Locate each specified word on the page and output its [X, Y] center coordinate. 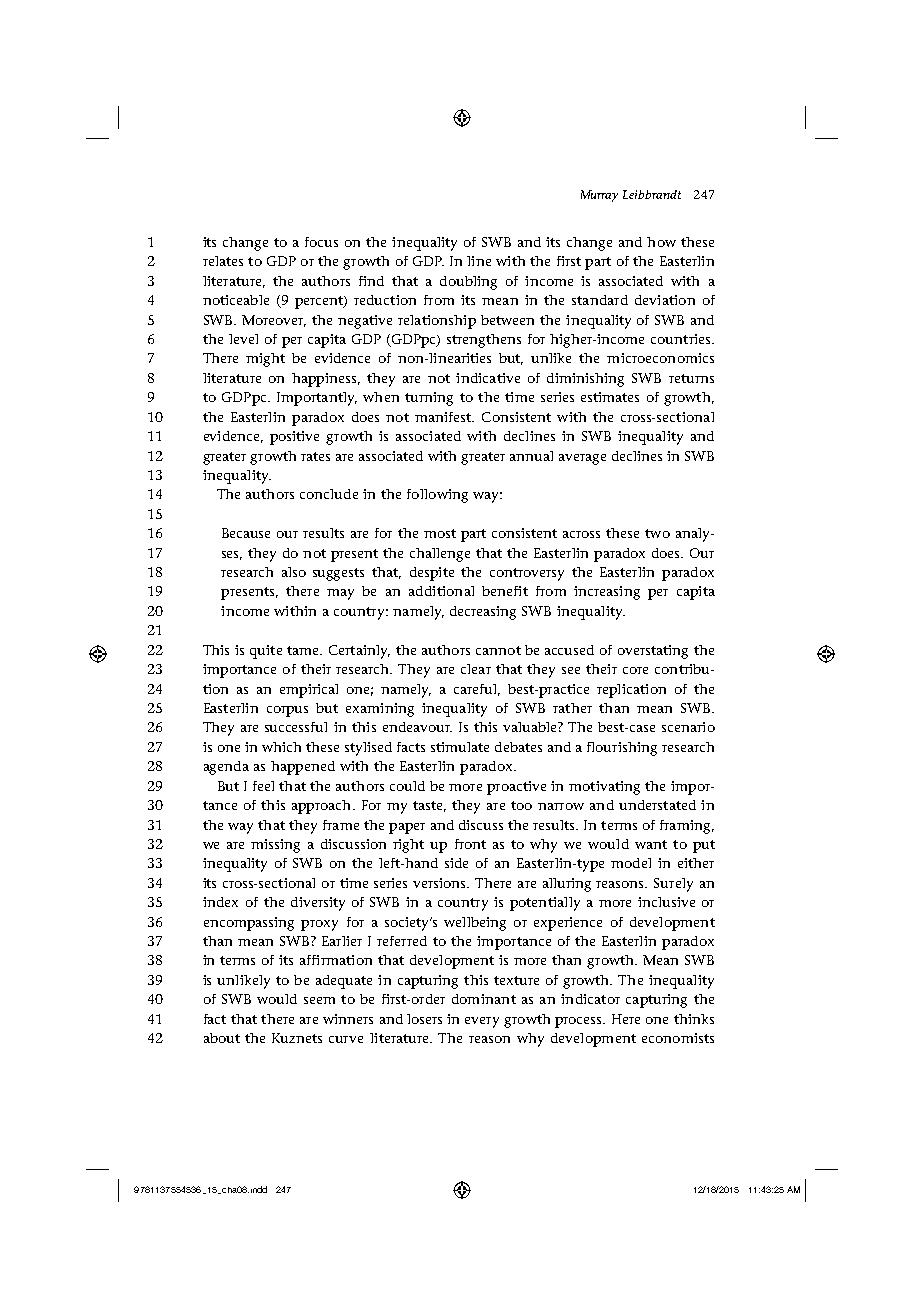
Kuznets [297, 1038]
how [661, 242]
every [482, 1022]
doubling [468, 283]
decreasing [483, 613]
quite [266, 652]
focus [321, 242]
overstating [653, 652]
